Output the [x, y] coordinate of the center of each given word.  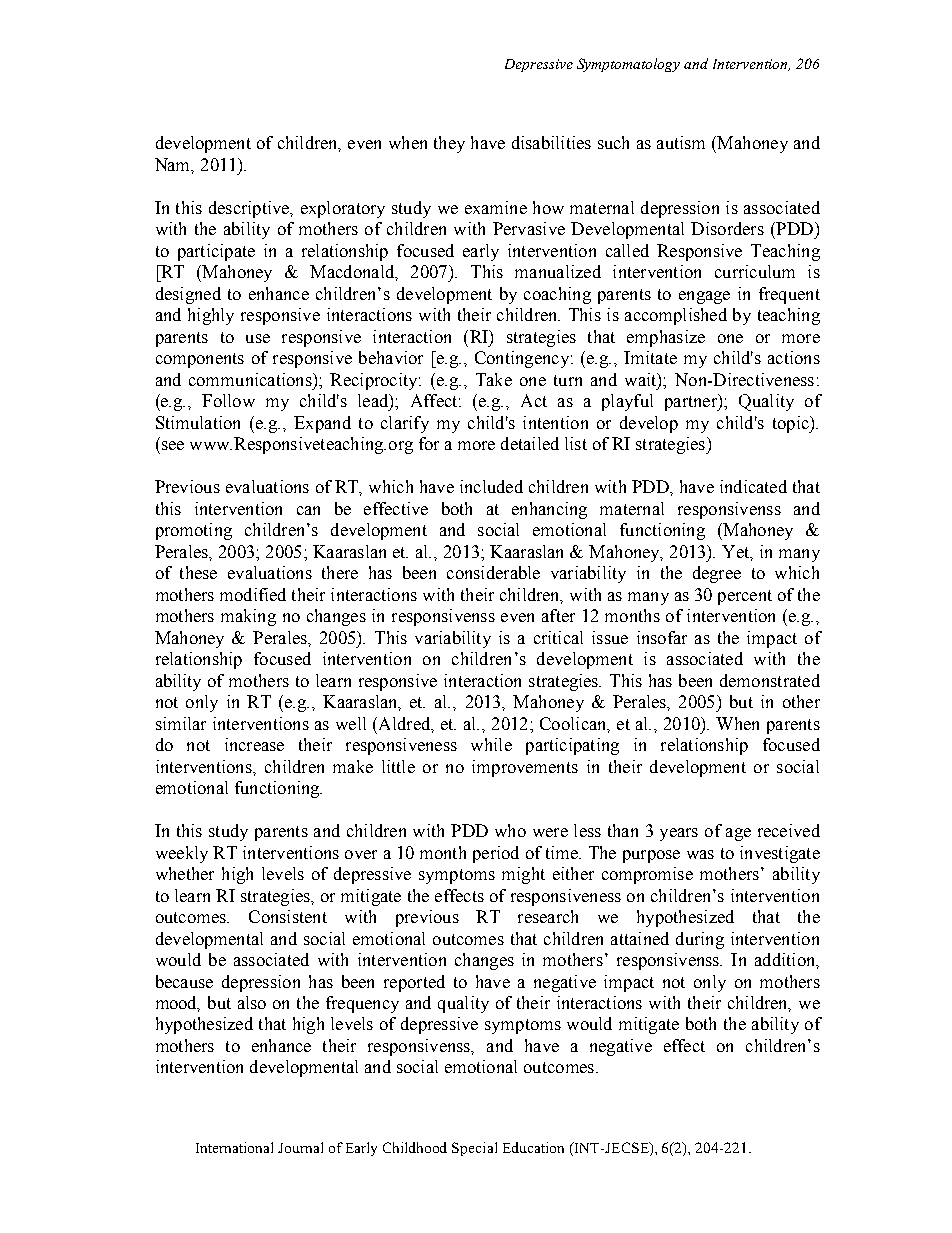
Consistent [288, 916]
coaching [557, 295]
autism [681, 142]
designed [188, 295]
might [523, 875]
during [700, 940]
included [491, 486]
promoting [194, 531]
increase [254, 744]
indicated [753, 486]
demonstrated [770, 680]
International [234, 1147]
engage [704, 297]
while [491, 744]
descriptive [250, 209]
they [449, 144]
